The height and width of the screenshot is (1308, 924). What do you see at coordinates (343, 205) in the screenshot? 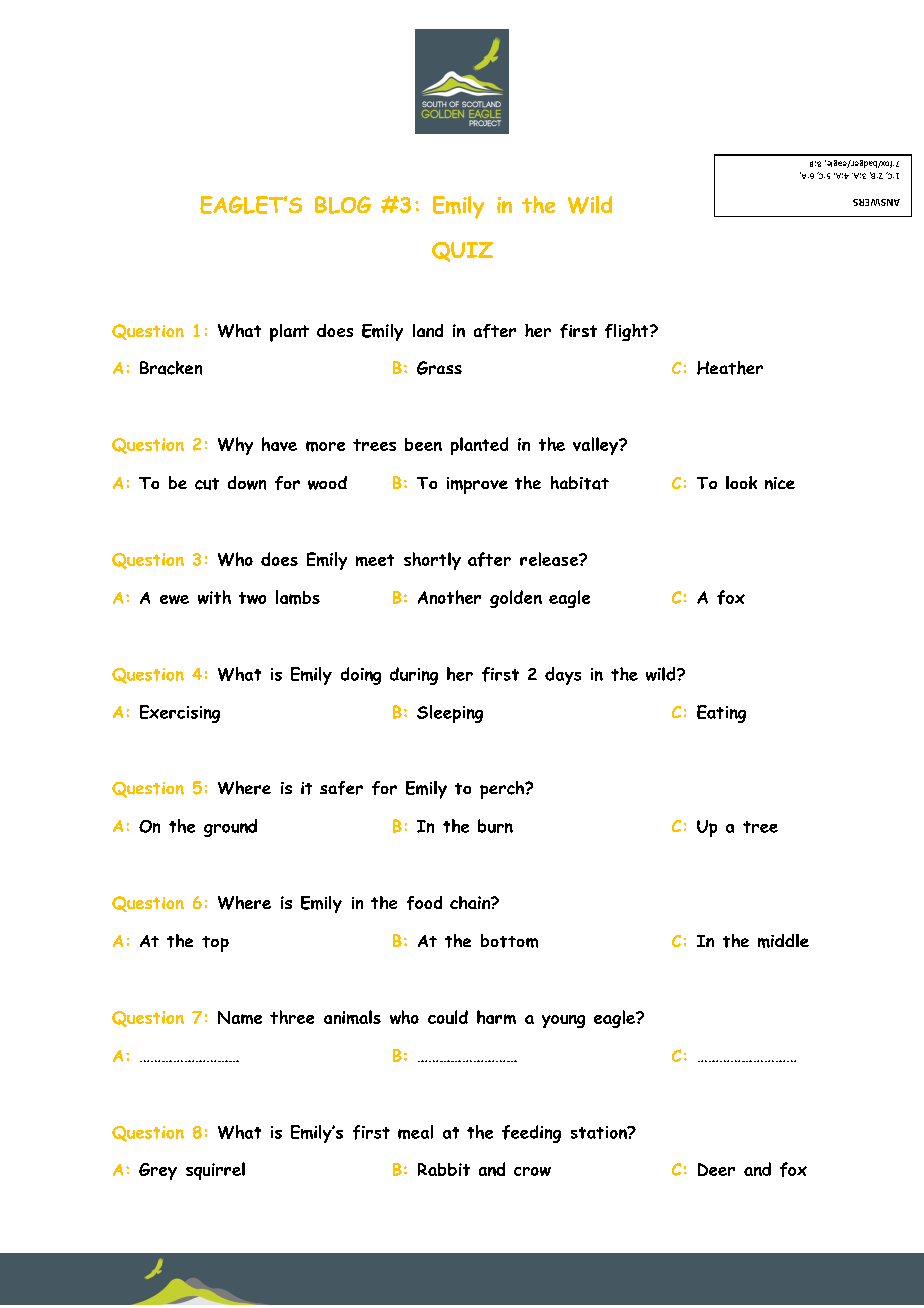
I see `BLOG` at bounding box center [343, 205].
